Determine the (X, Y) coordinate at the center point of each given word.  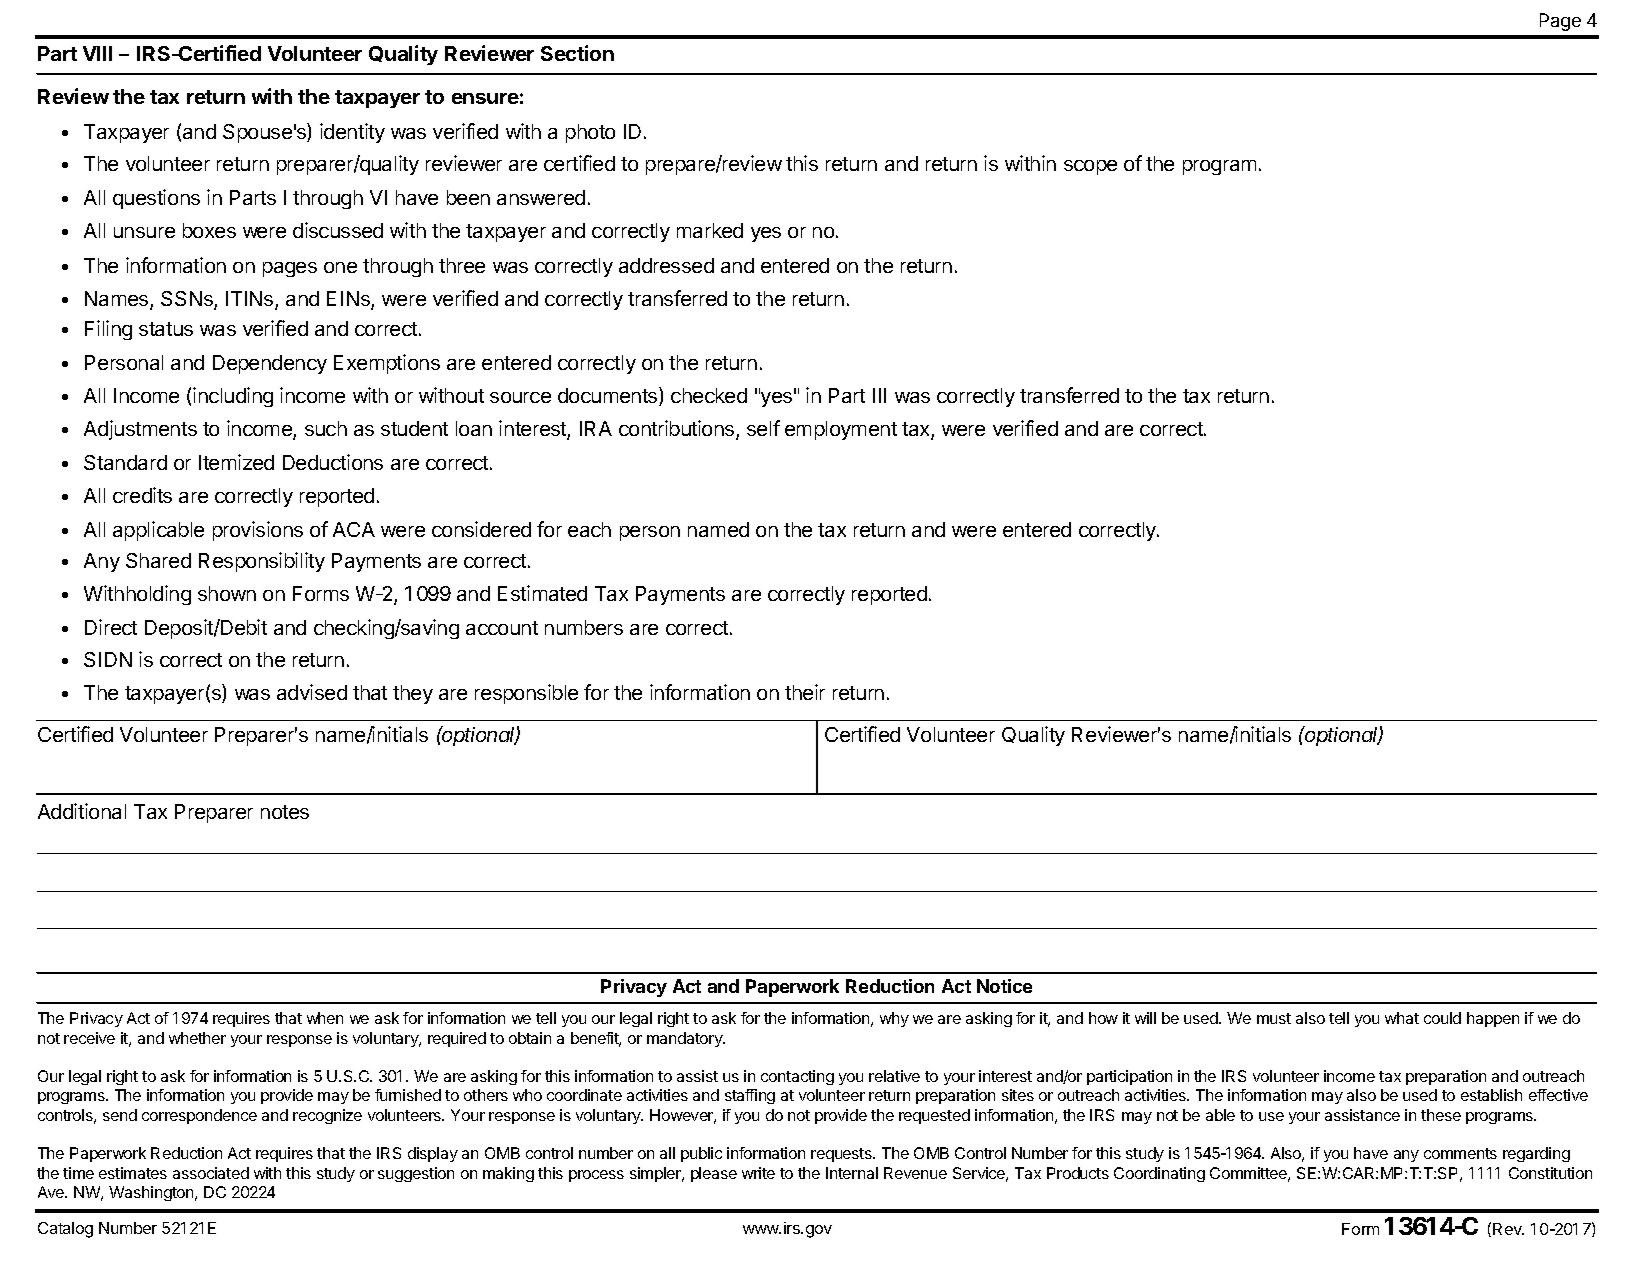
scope (1090, 167)
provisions (258, 531)
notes (285, 812)
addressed (666, 265)
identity (352, 133)
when (325, 1018)
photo (590, 133)
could (1442, 1018)
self (763, 428)
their (805, 692)
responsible (526, 694)
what (1402, 1018)
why (894, 1019)
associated (211, 1173)
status (166, 329)
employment (841, 430)
